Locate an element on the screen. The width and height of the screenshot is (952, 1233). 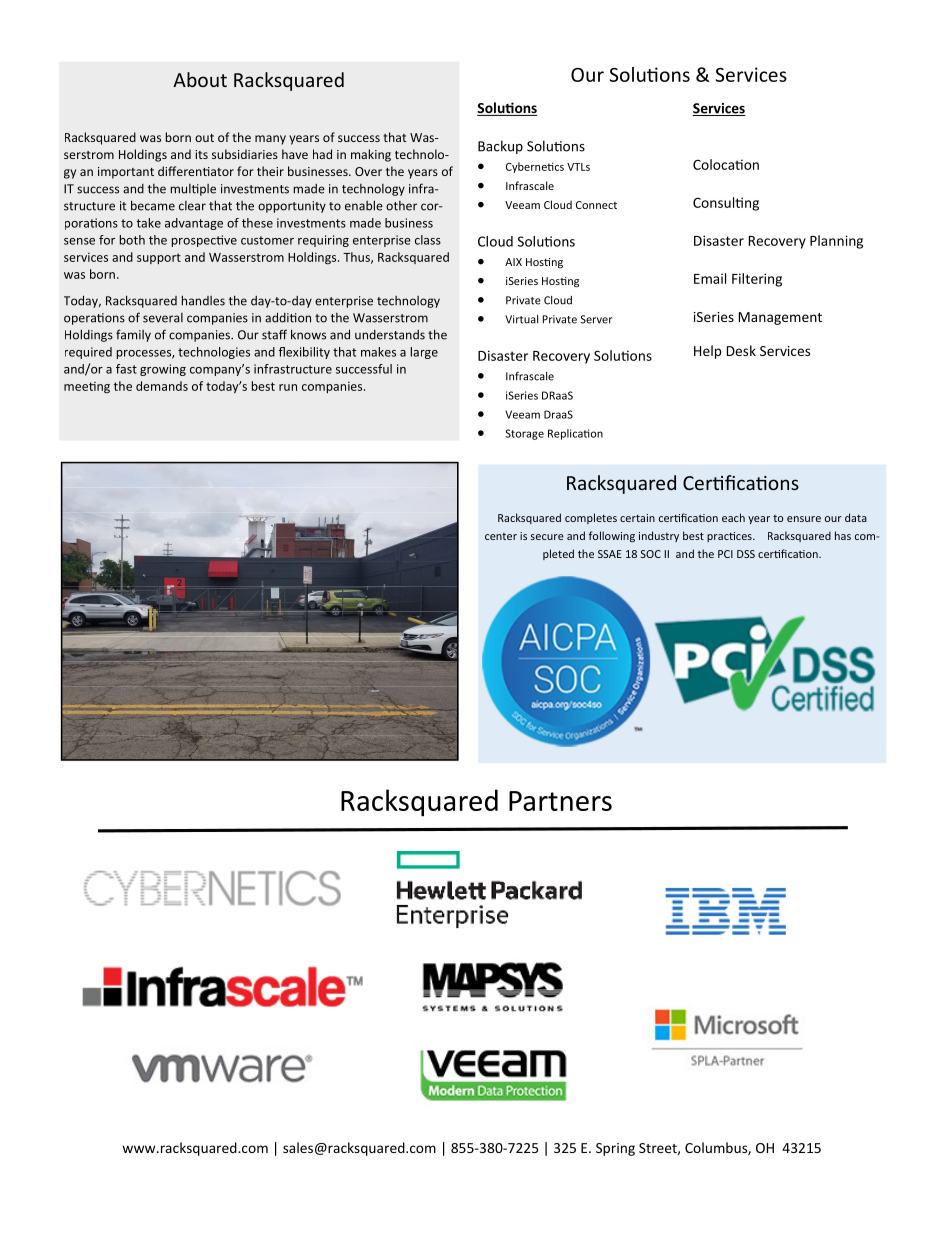
About is located at coordinates (200, 79).
